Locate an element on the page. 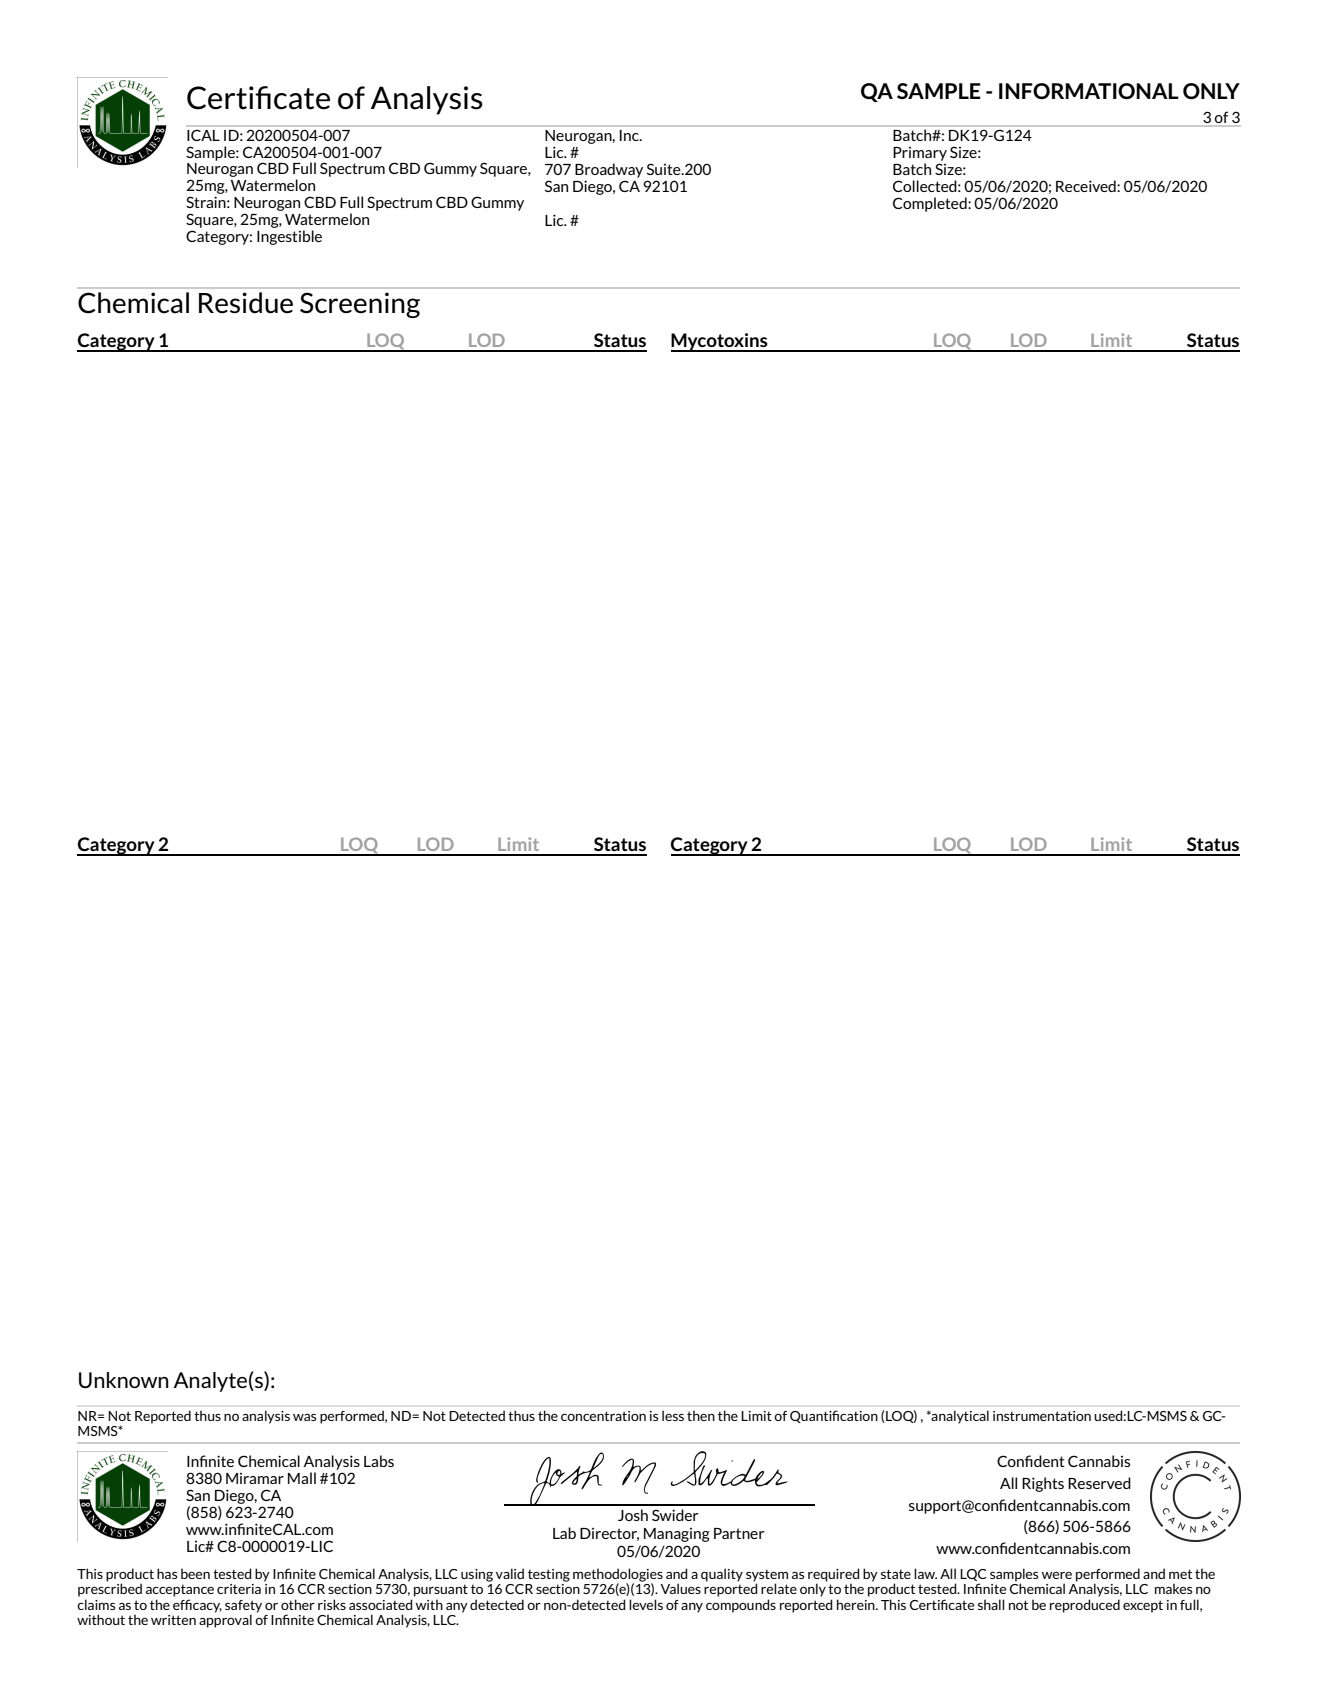 This page has width=1318, height=1706. Completed is located at coordinates (931, 204).
